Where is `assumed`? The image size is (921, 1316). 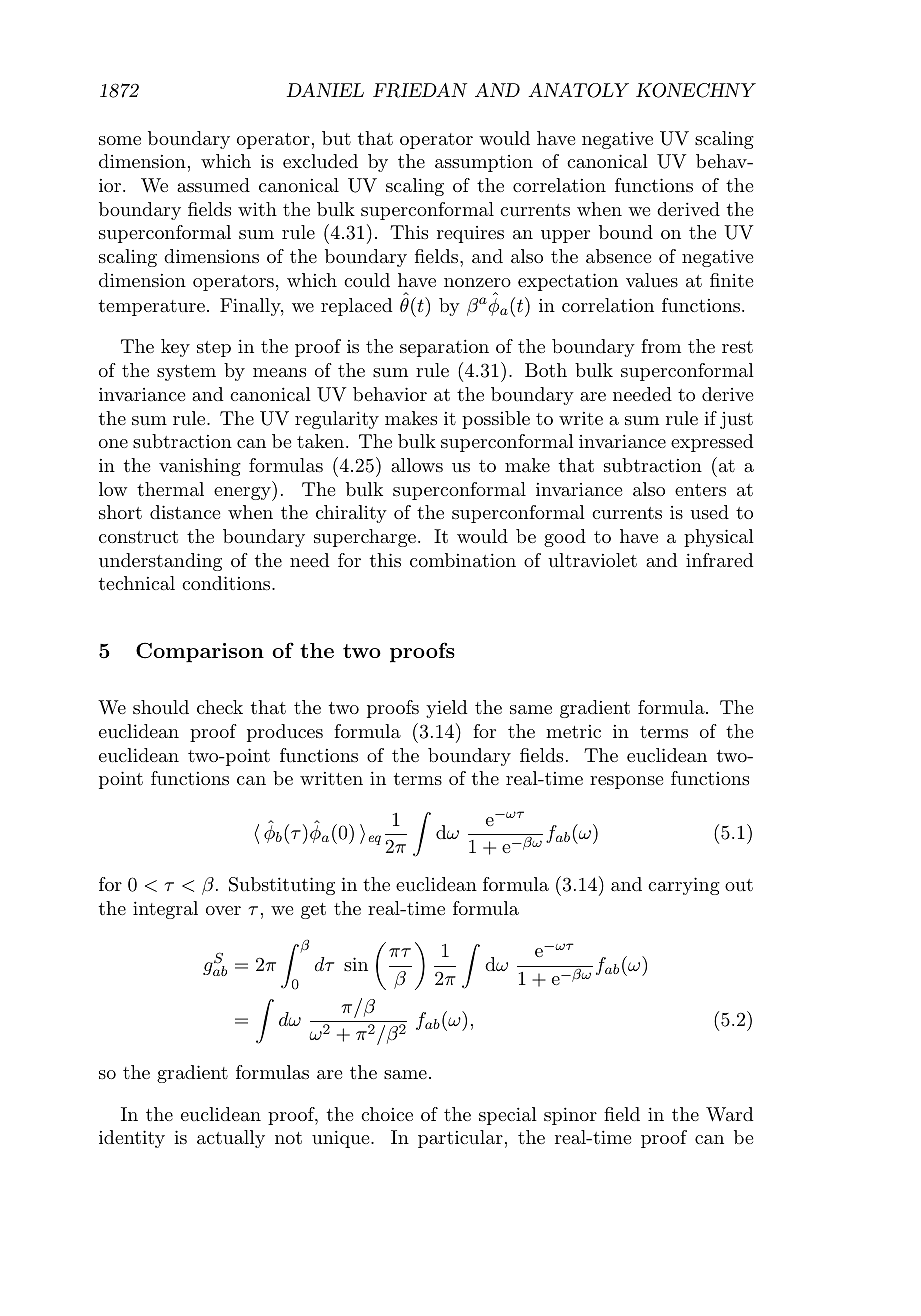
assumed is located at coordinates (213, 185).
